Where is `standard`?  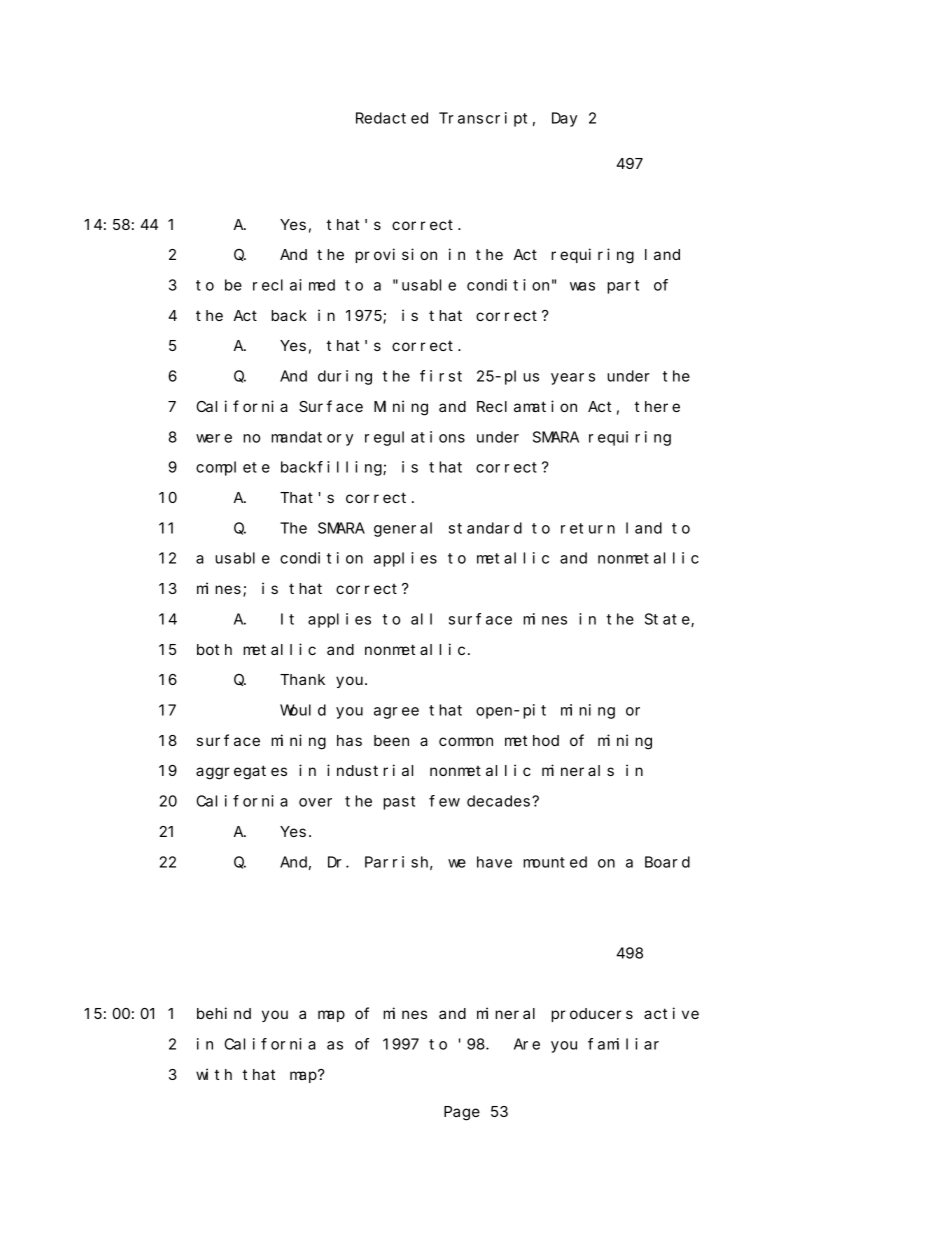 standard is located at coordinates (485, 528).
